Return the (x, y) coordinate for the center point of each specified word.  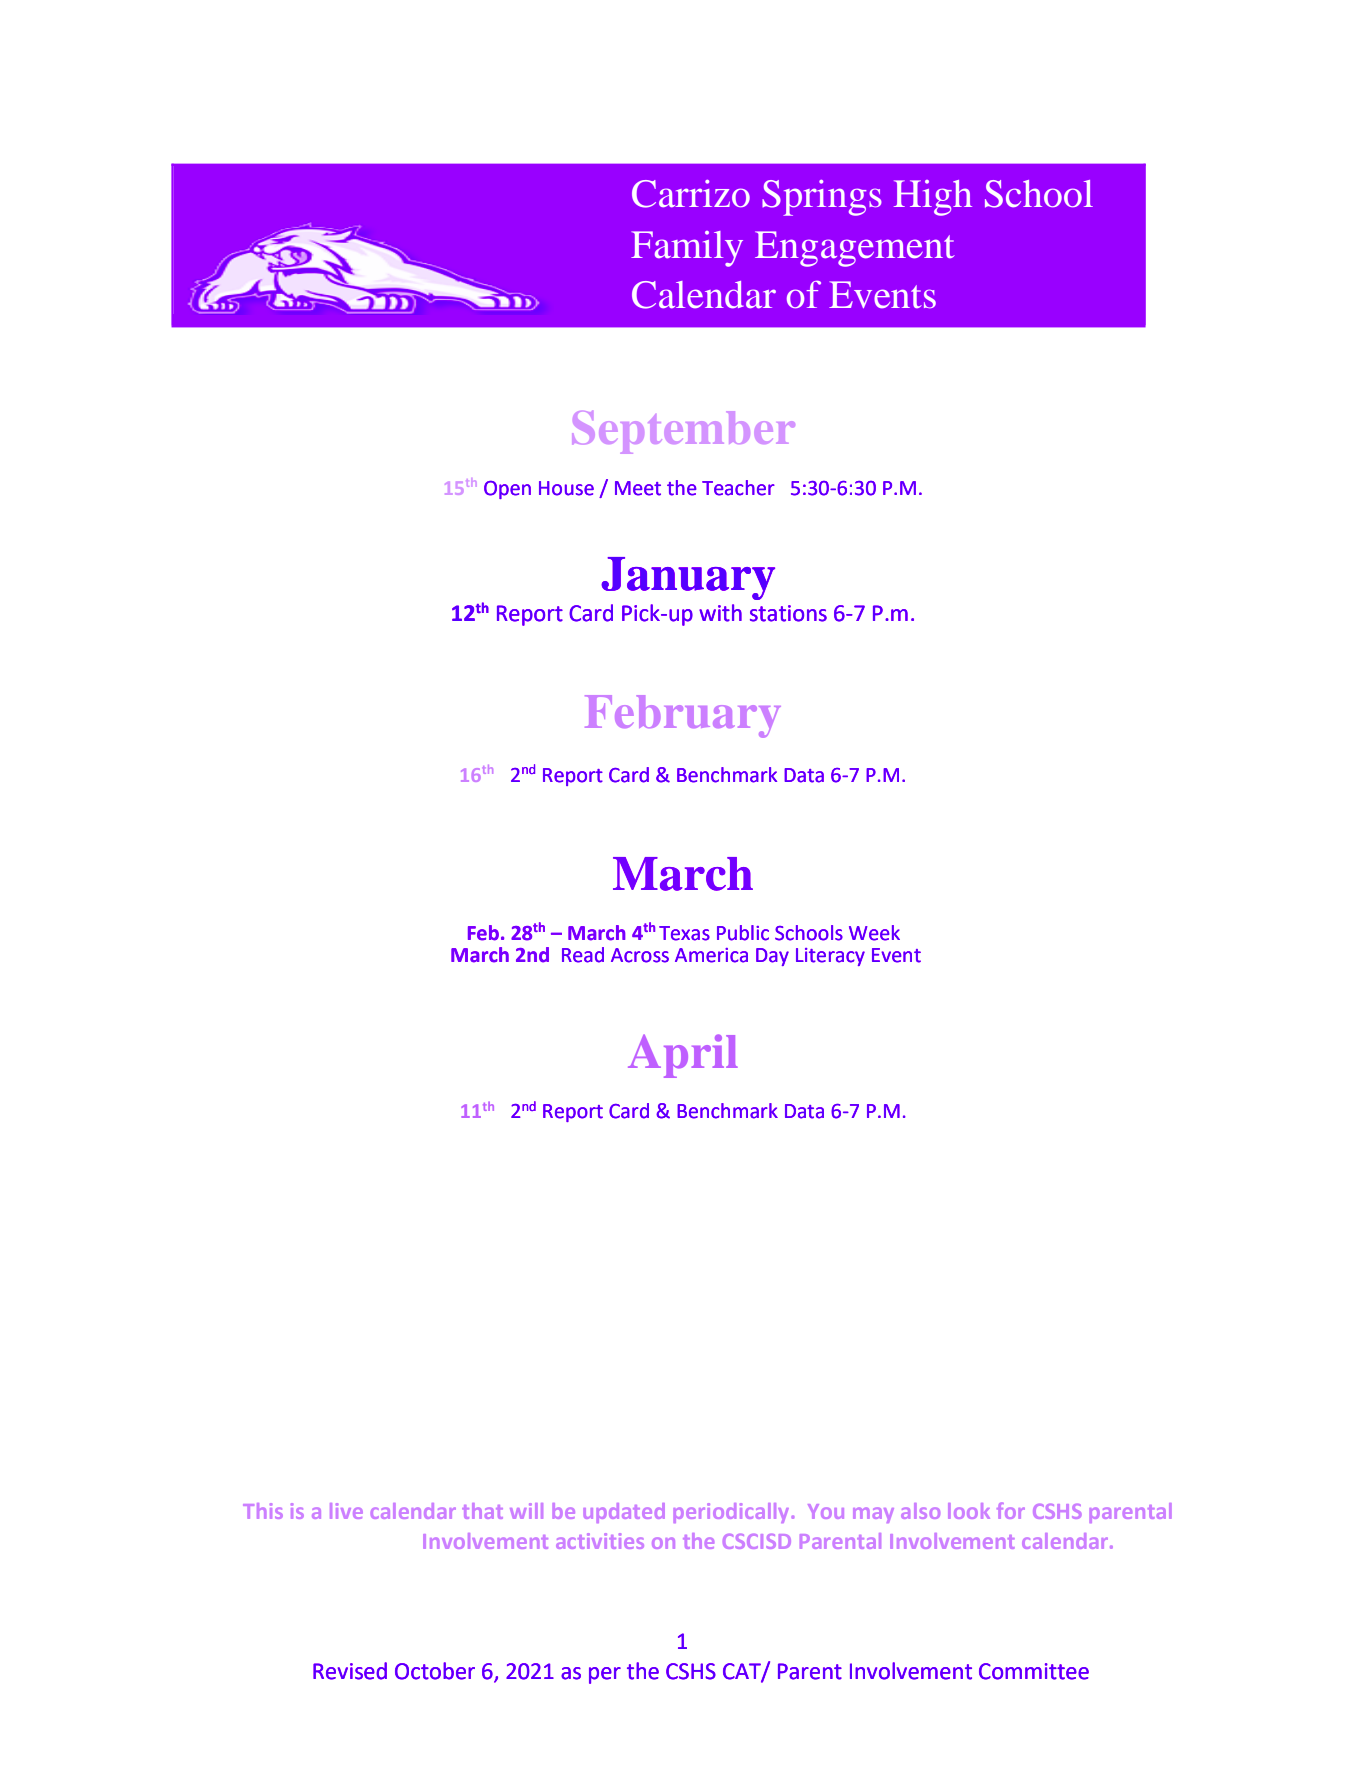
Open (507, 489)
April (683, 1056)
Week (874, 933)
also (920, 1511)
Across (640, 955)
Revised (350, 1671)
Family (687, 249)
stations (788, 613)
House (566, 488)
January (688, 578)
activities (600, 1541)
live (346, 1511)
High (933, 198)
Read (583, 955)
